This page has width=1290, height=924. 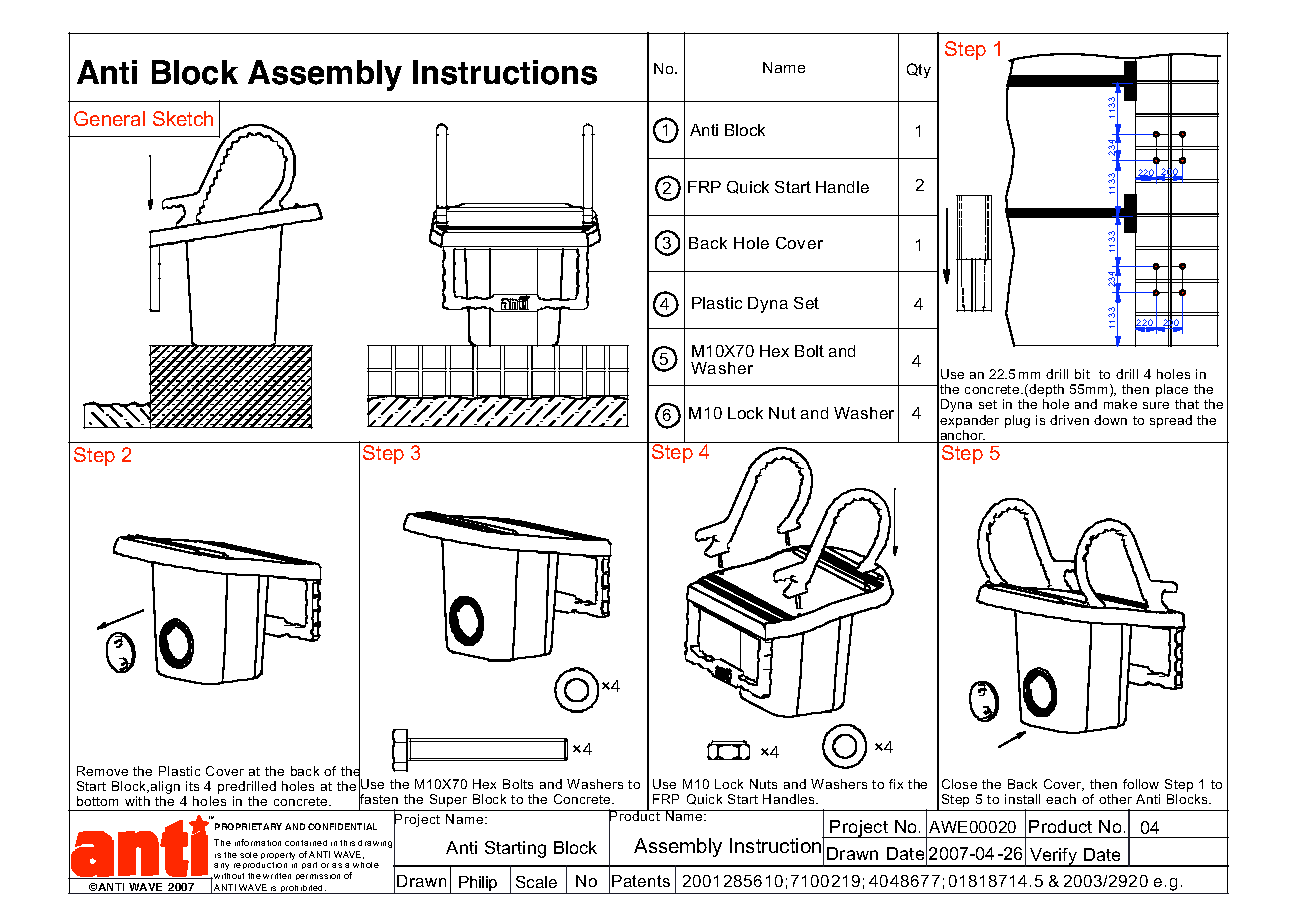 I want to click on make, so click(x=1120, y=404).
